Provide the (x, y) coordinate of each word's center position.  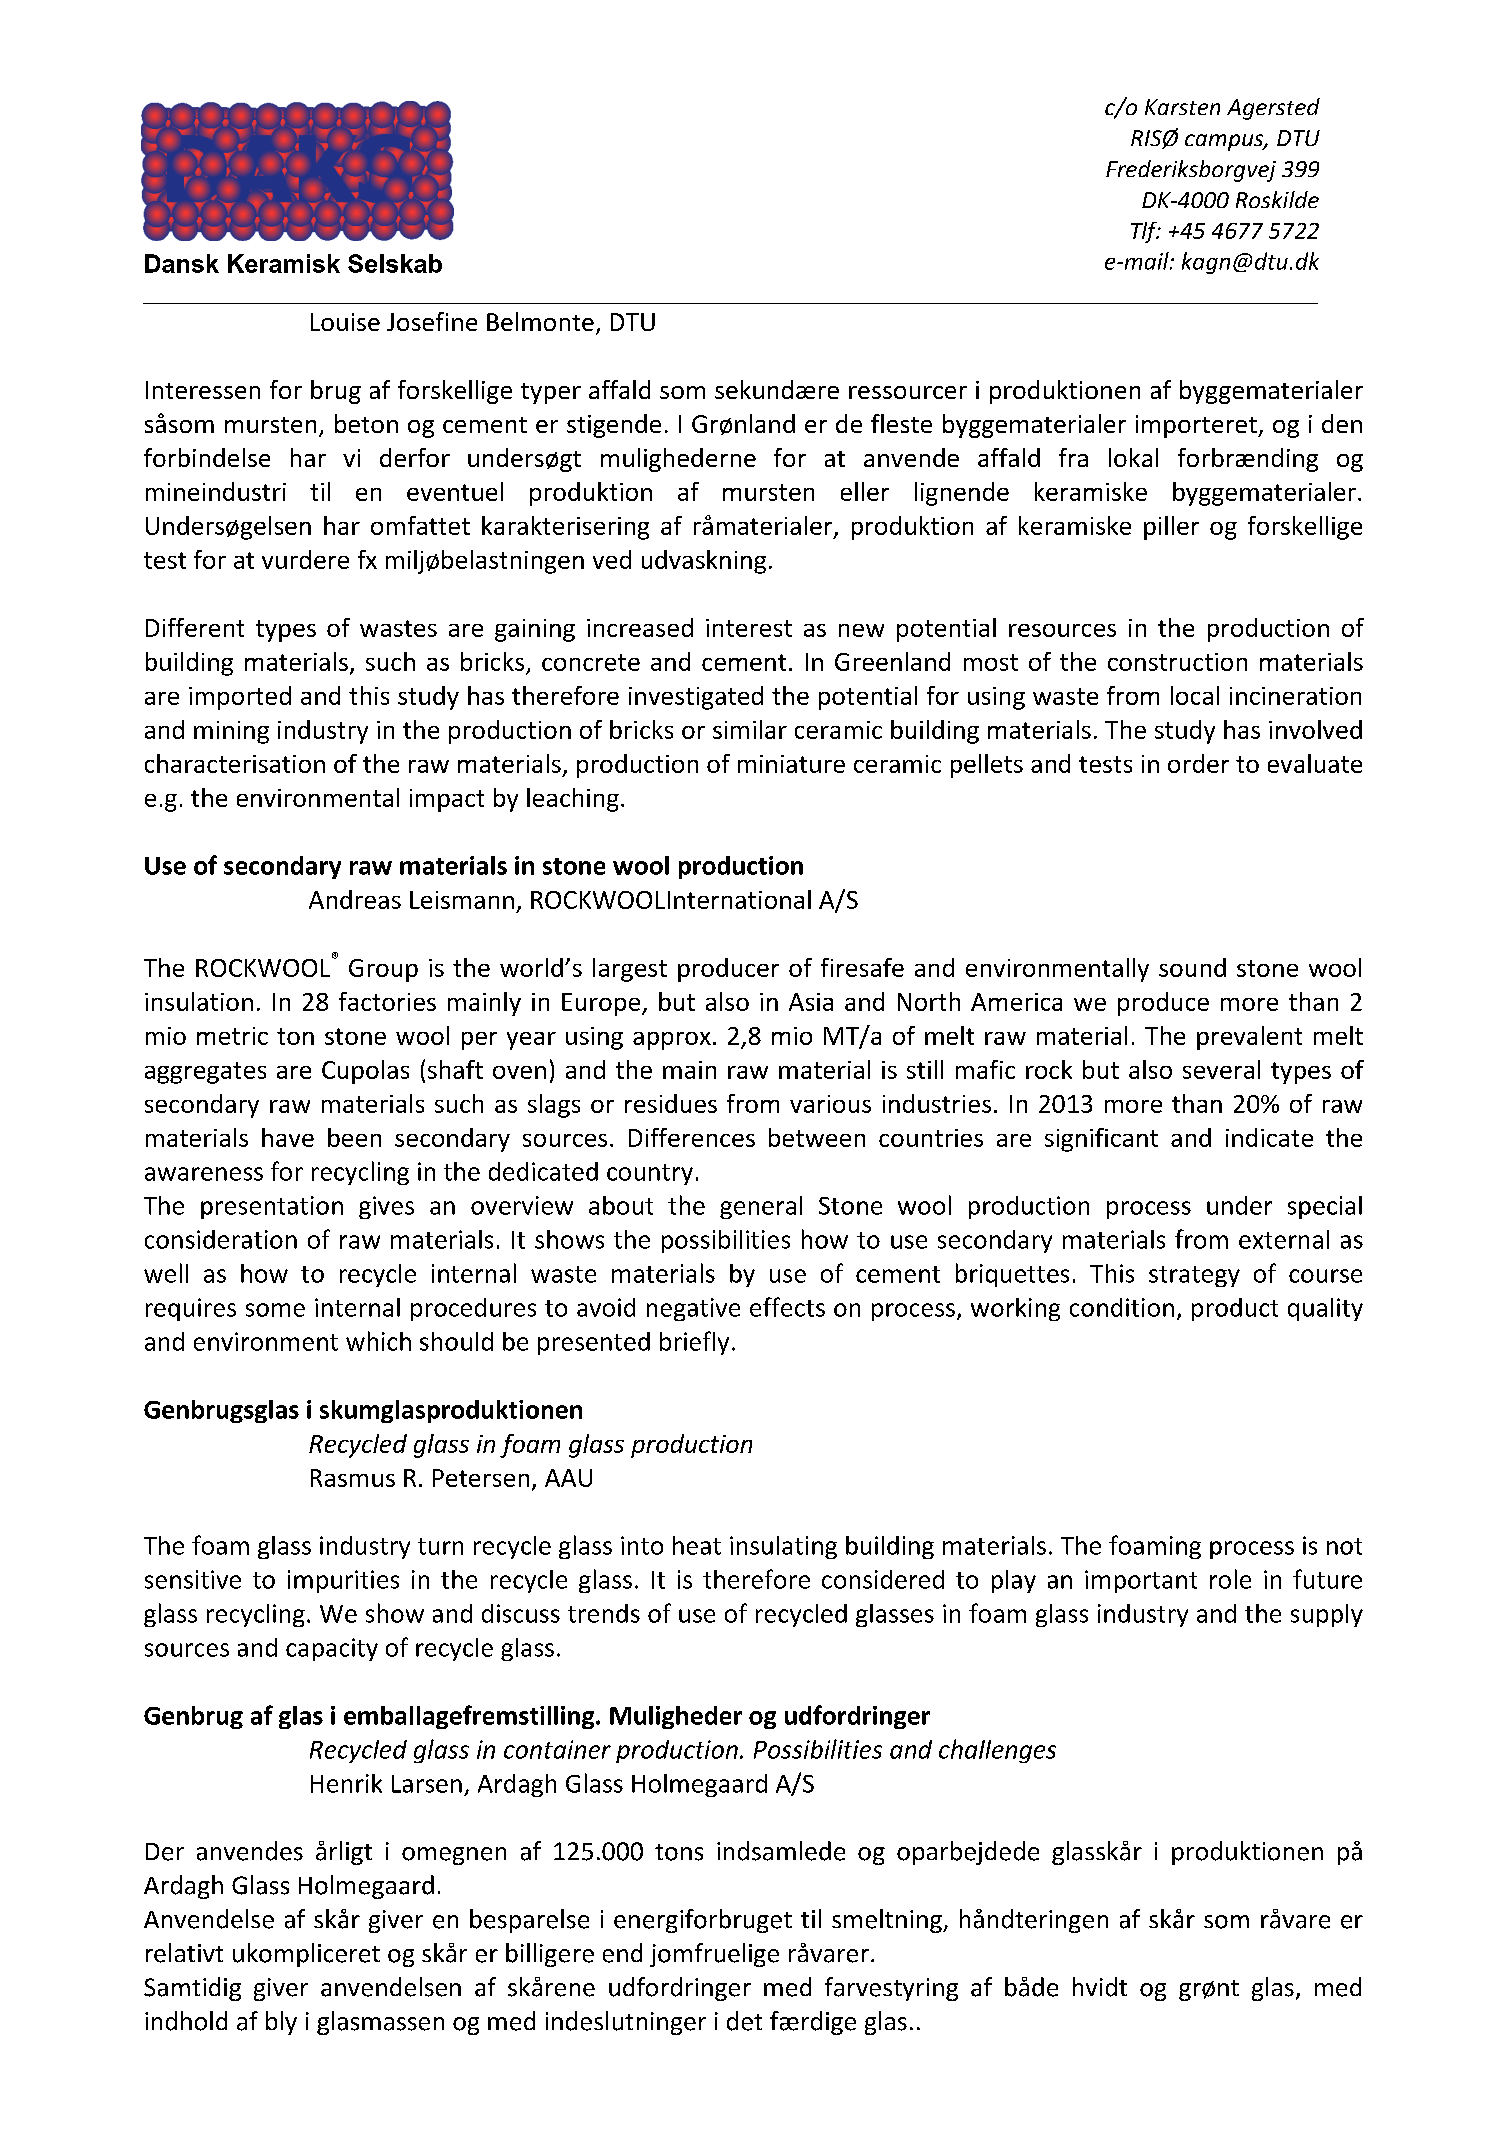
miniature (791, 764)
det (744, 2021)
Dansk (182, 263)
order (1198, 763)
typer (551, 393)
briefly (694, 1343)
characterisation (235, 763)
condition (1122, 1307)
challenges (997, 1751)
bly (281, 2023)
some (275, 1310)
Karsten (1182, 107)
